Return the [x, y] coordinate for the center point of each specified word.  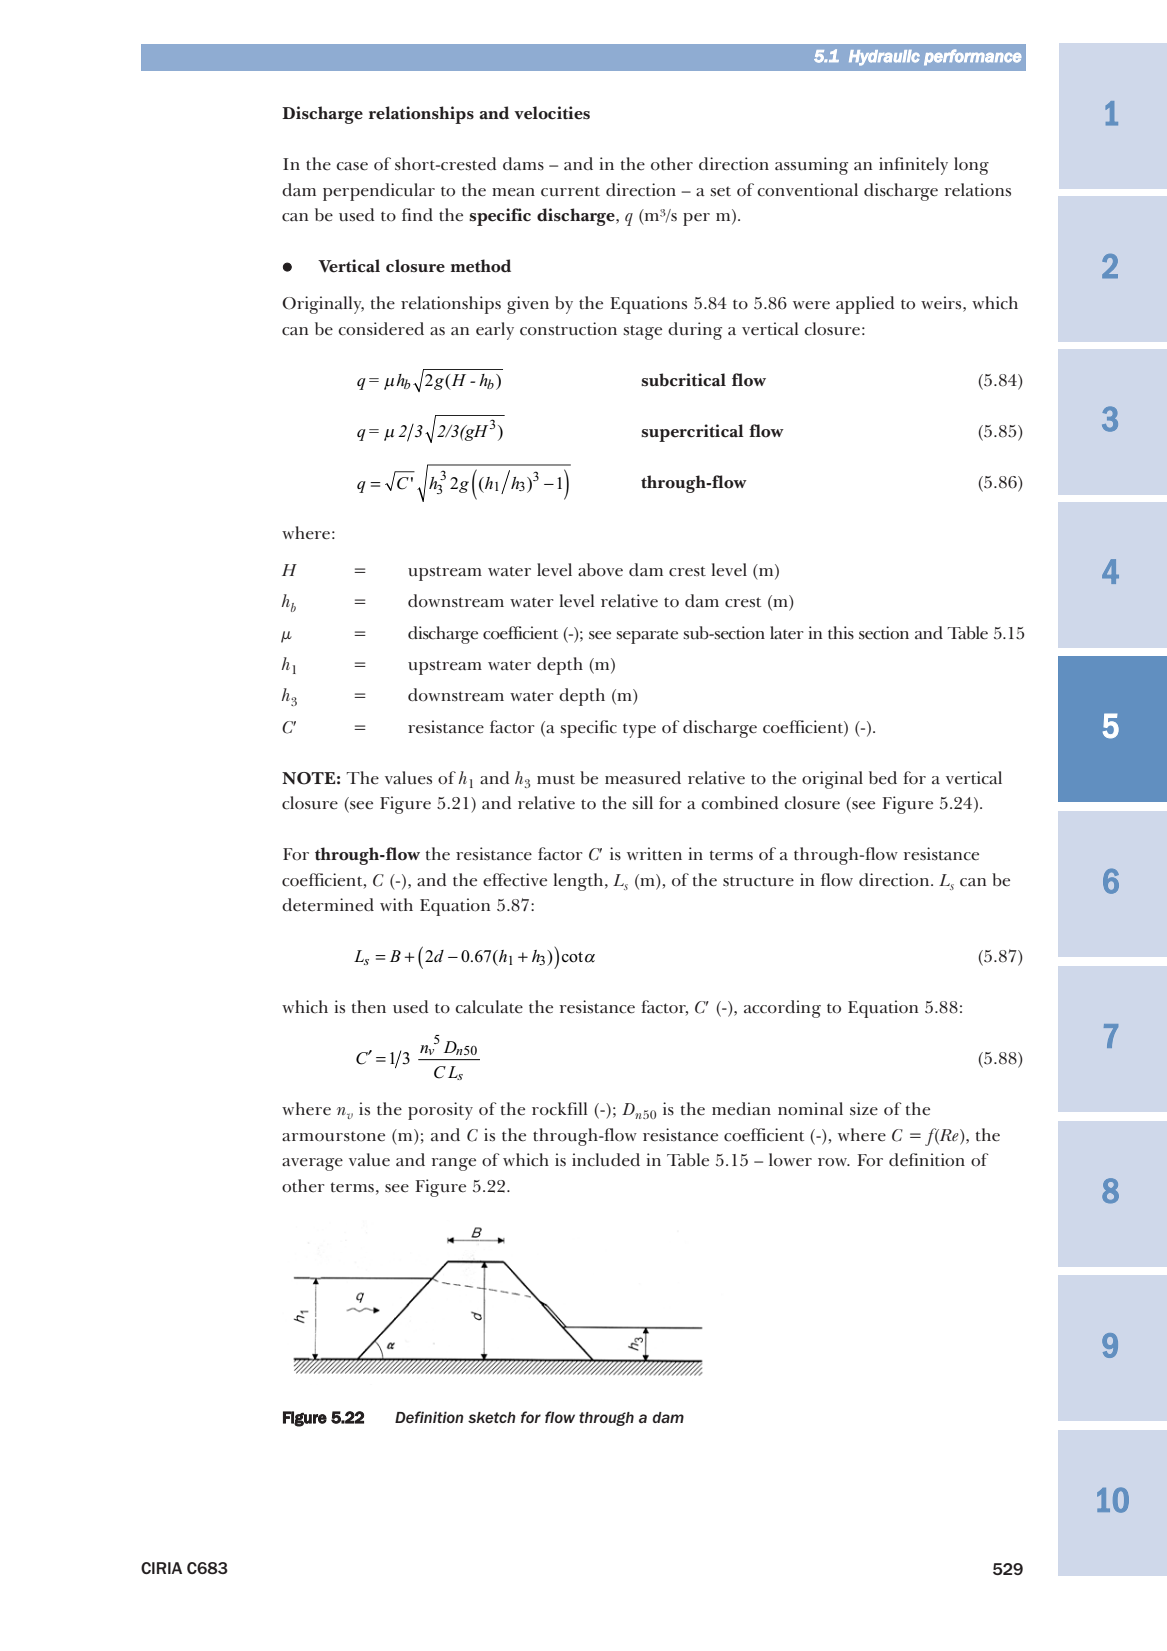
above [600, 570]
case [352, 166]
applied [865, 305]
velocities [552, 113]
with [396, 904]
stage [642, 332]
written [654, 853]
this [841, 632]
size [864, 1108]
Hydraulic [884, 58]
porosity [440, 1111]
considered [381, 329]
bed [883, 777]
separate [647, 636]
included [606, 1160]
